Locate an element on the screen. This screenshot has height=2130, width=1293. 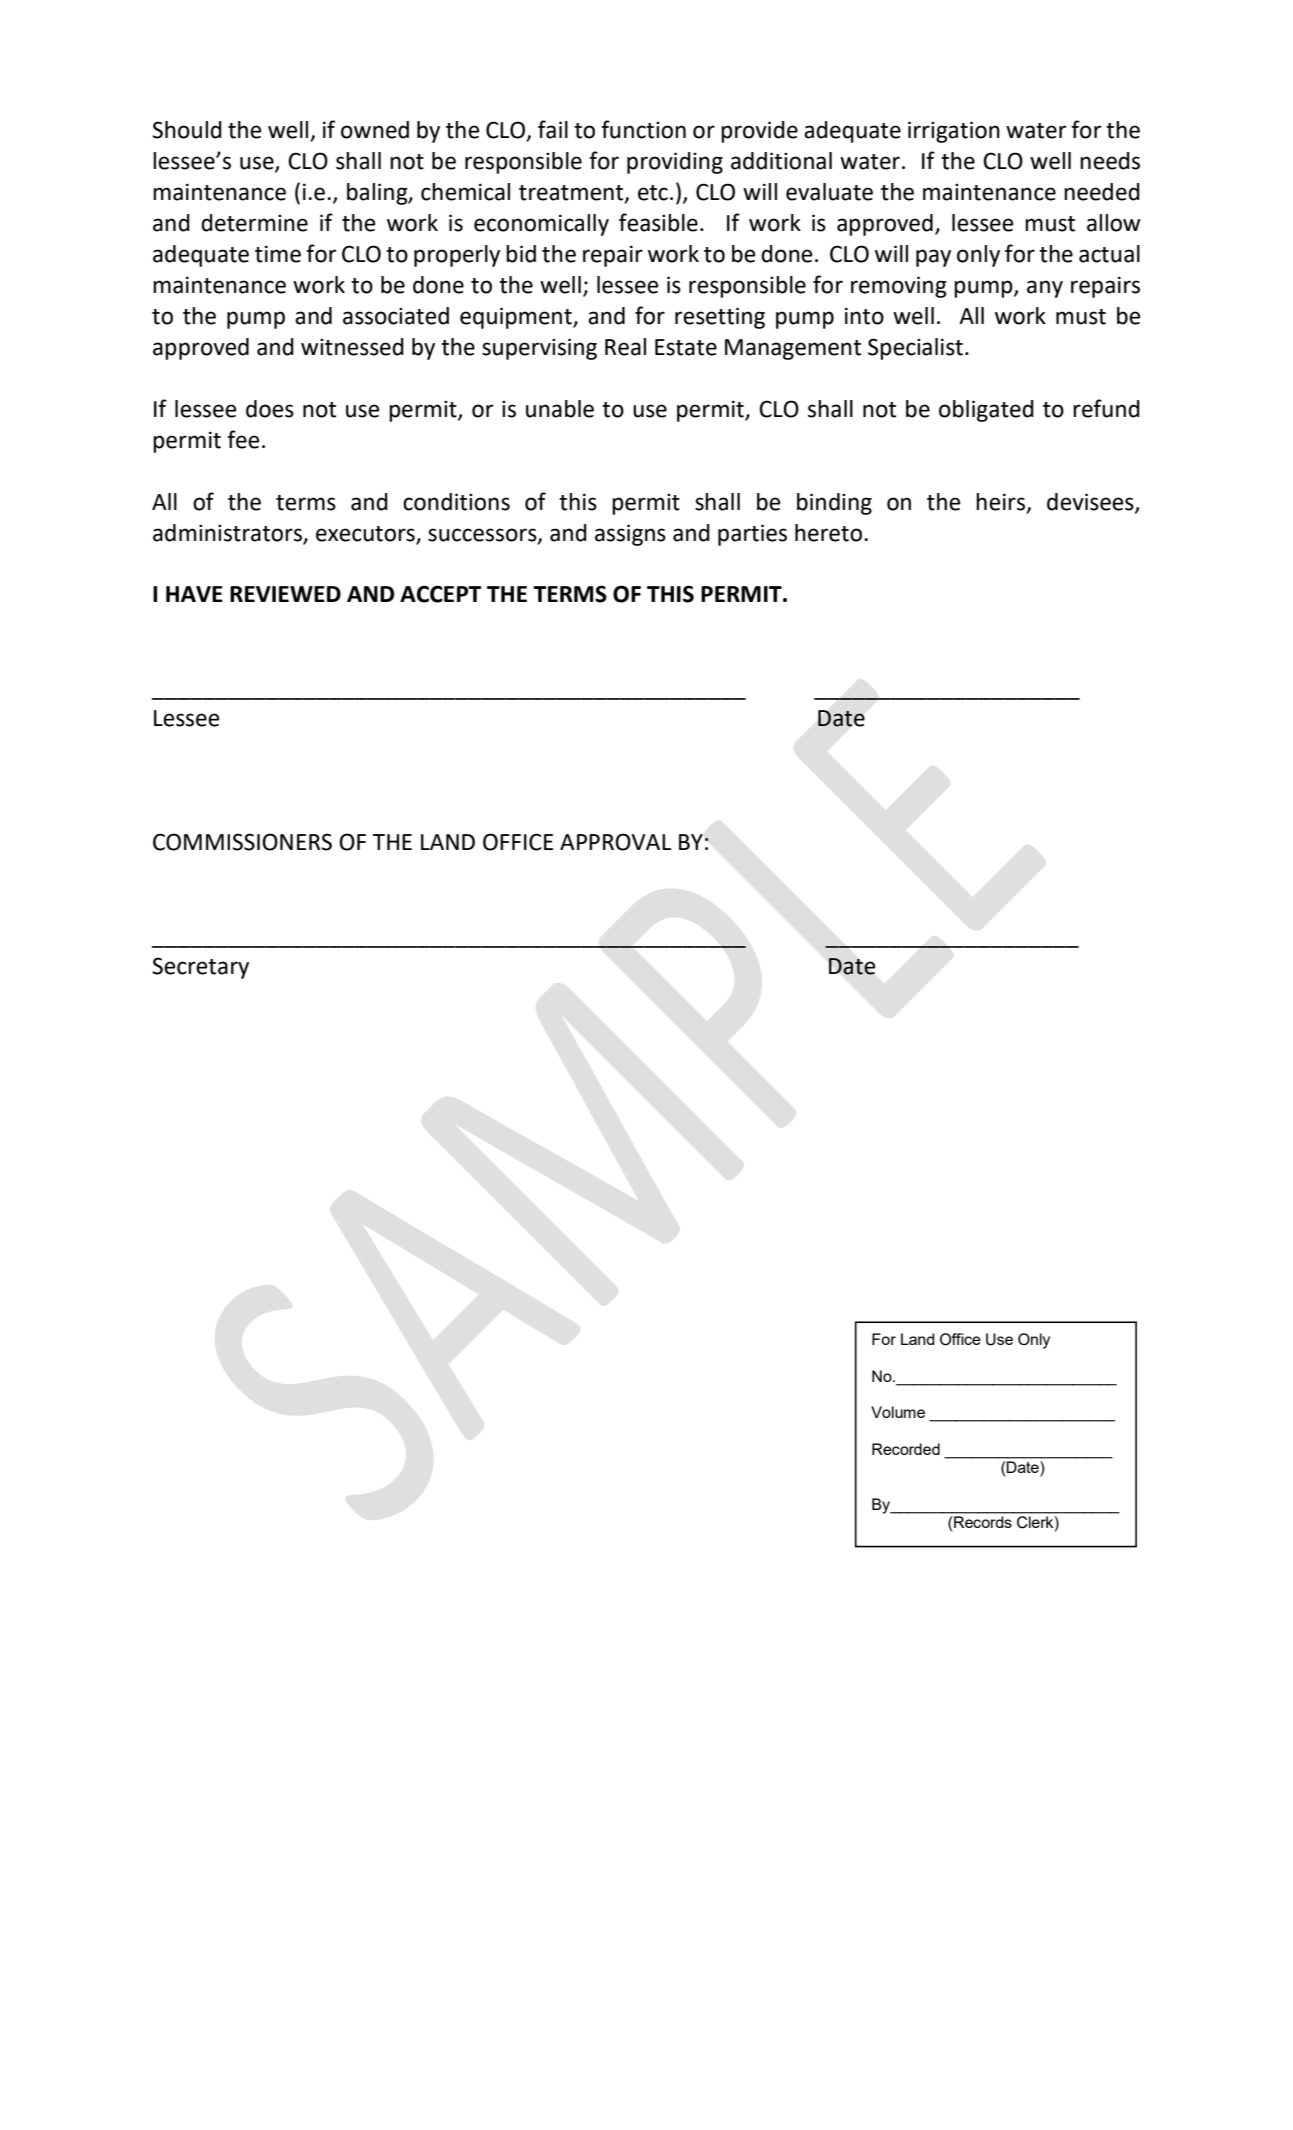
irrigation is located at coordinates (954, 132).
